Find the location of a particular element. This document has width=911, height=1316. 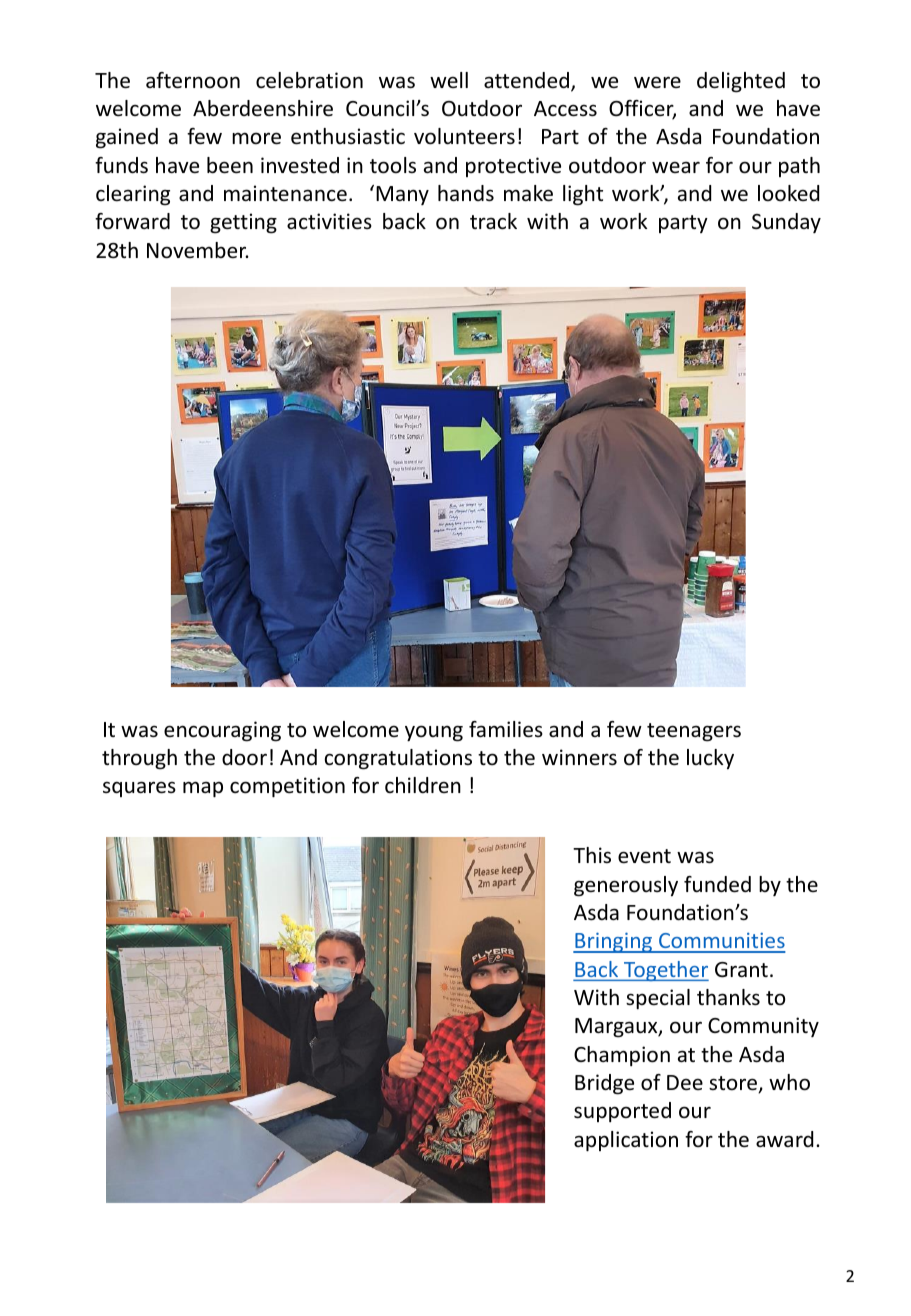

volunteers is located at coordinates (464, 136).
